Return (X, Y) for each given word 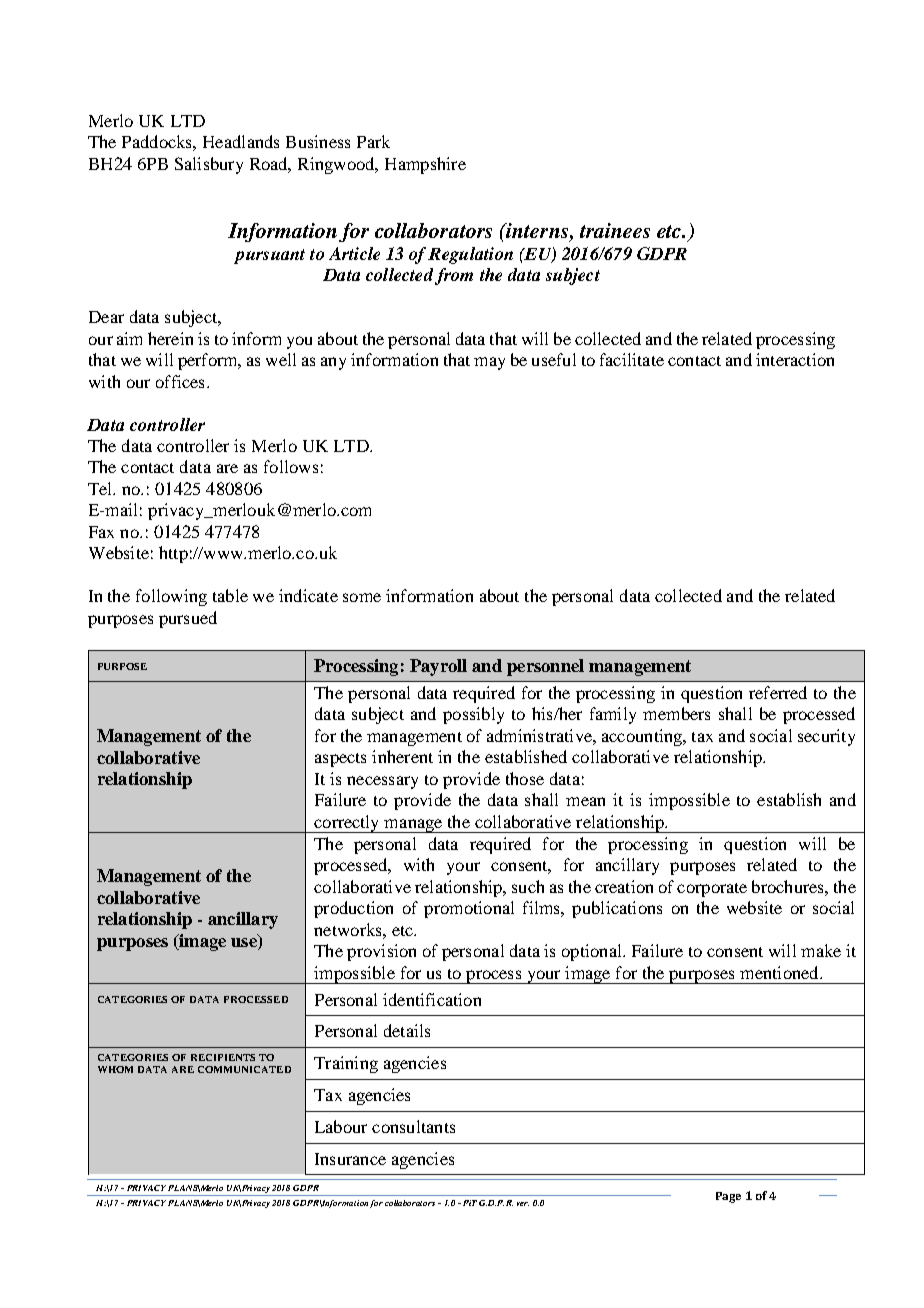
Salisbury (209, 165)
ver (523, 1204)
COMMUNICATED (244, 1069)
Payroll (438, 667)
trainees (615, 230)
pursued (188, 619)
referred (778, 692)
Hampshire (425, 165)
